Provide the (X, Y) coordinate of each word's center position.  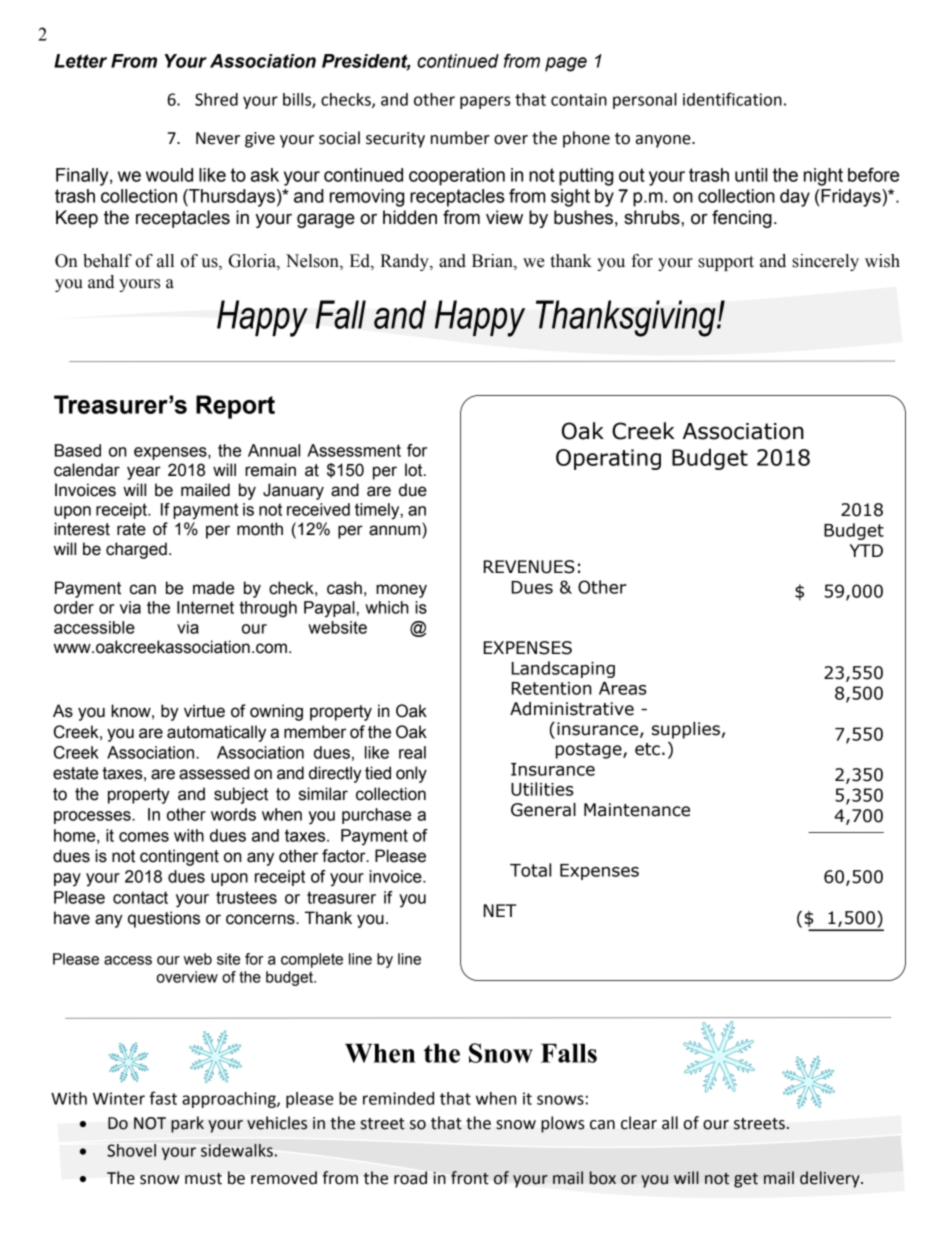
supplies (686, 730)
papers (485, 102)
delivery (831, 1179)
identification (732, 99)
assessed (214, 773)
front (470, 1178)
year (144, 473)
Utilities (542, 789)
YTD (866, 550)
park (187, 1124)
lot (415, 470)
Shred (216, 99)
